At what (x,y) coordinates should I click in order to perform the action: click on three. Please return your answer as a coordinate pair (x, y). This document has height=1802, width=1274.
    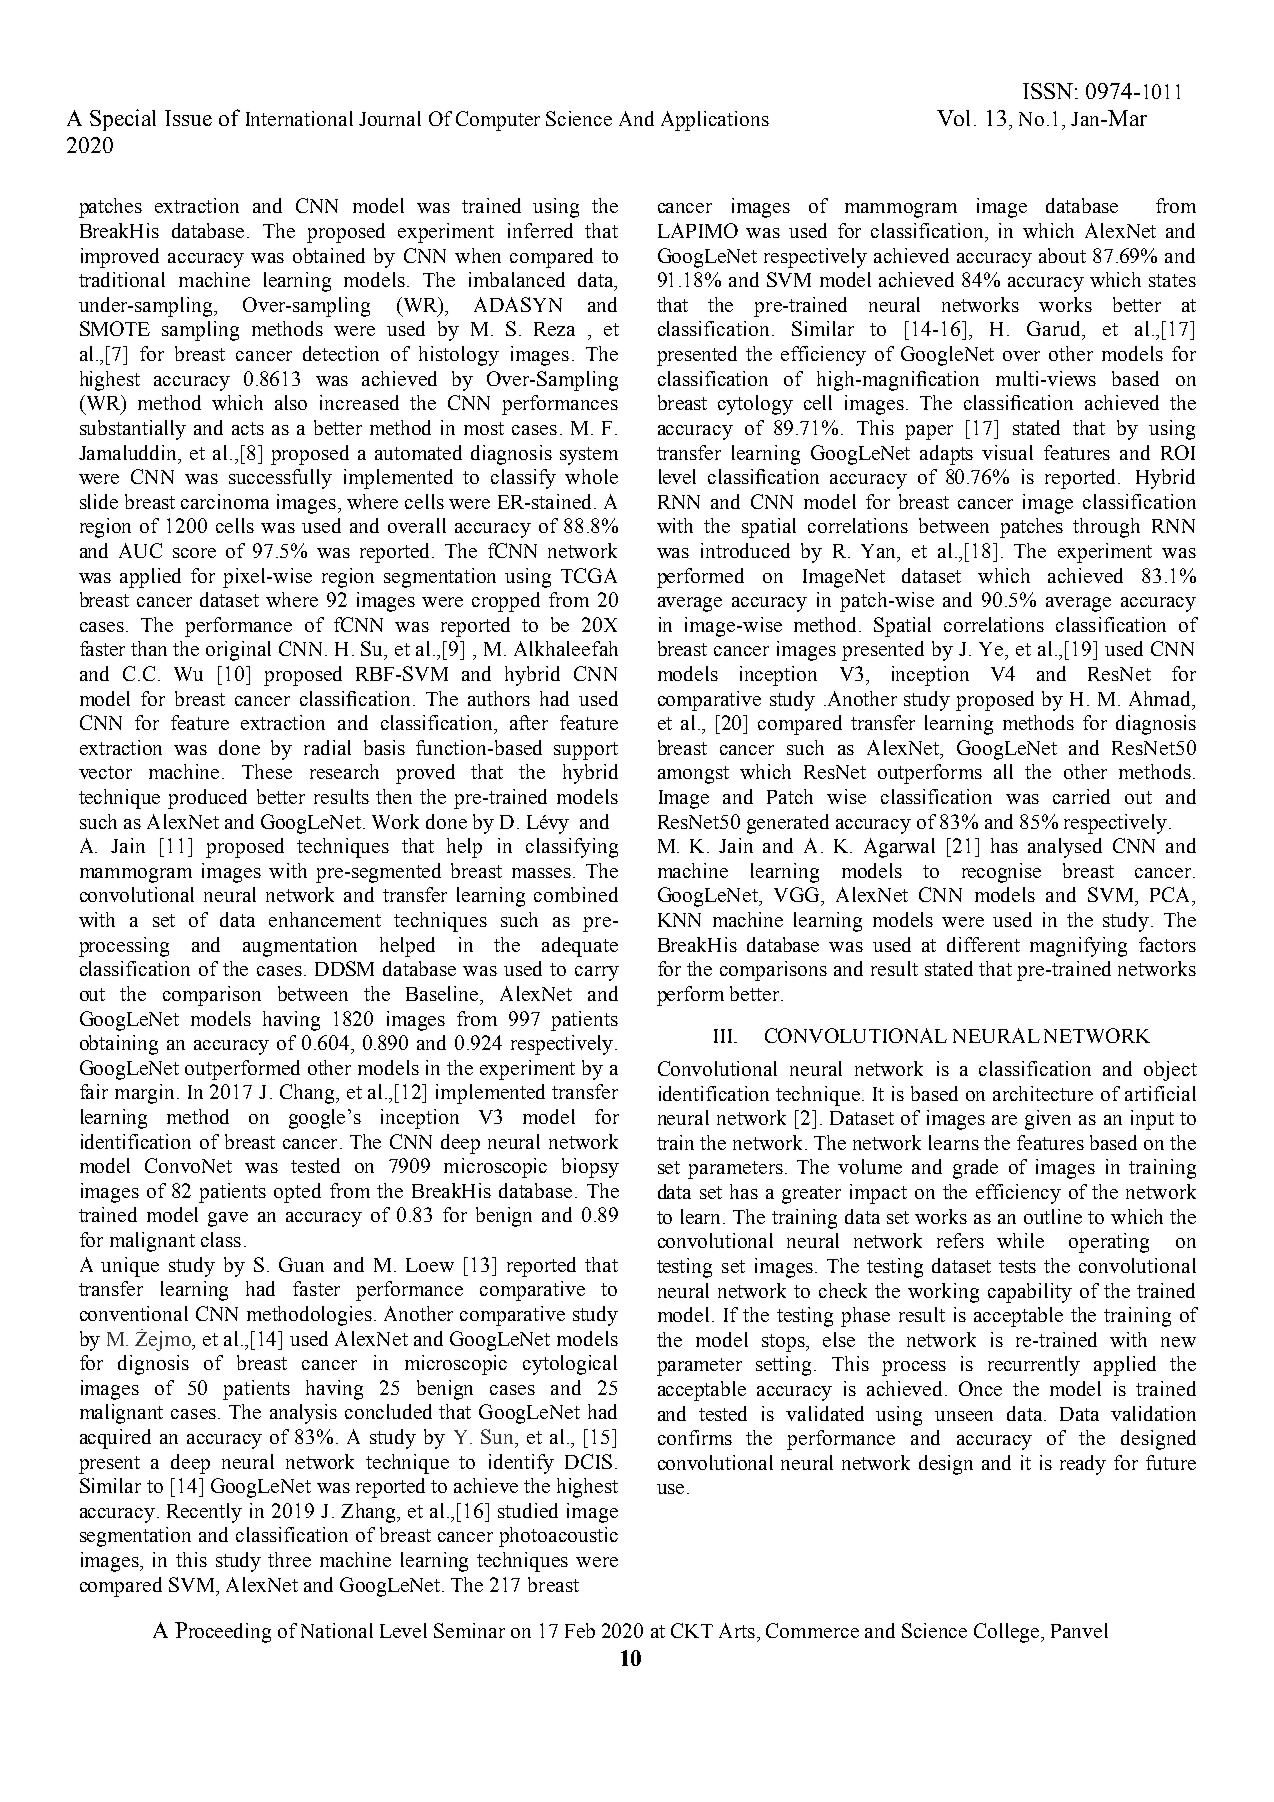
    Looking at the image, I should click on (289, 1559).
